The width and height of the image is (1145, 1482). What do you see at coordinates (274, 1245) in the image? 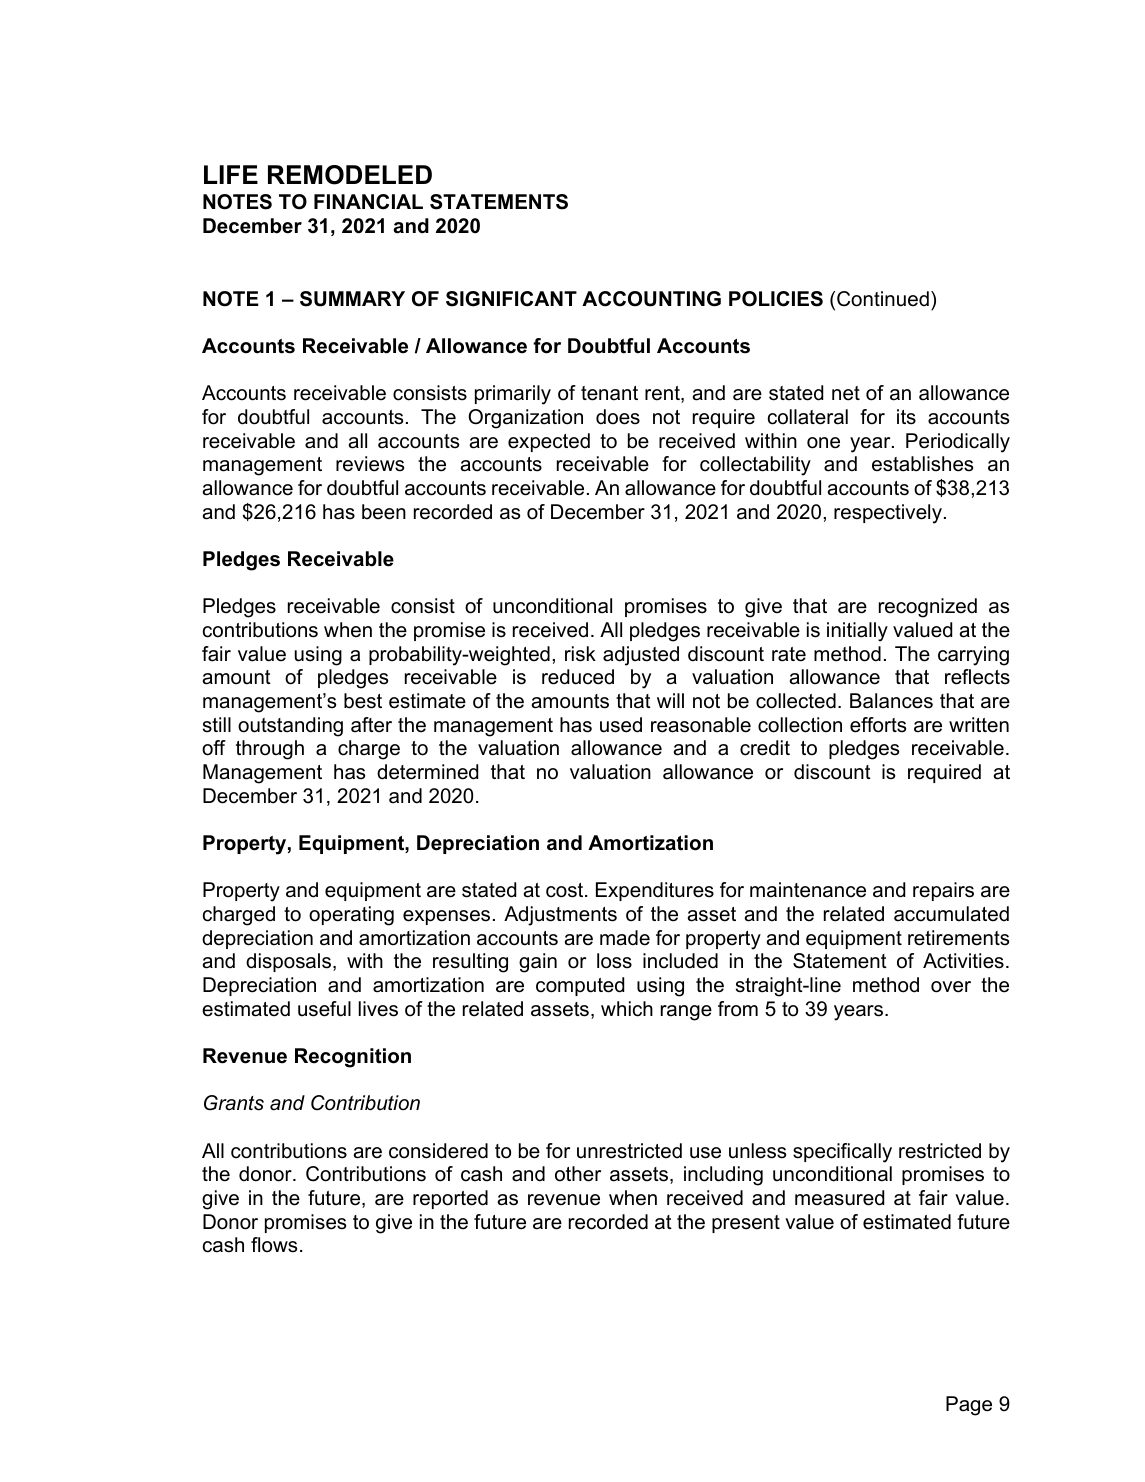
I see `flows` at bounding box center [274, 1245].
